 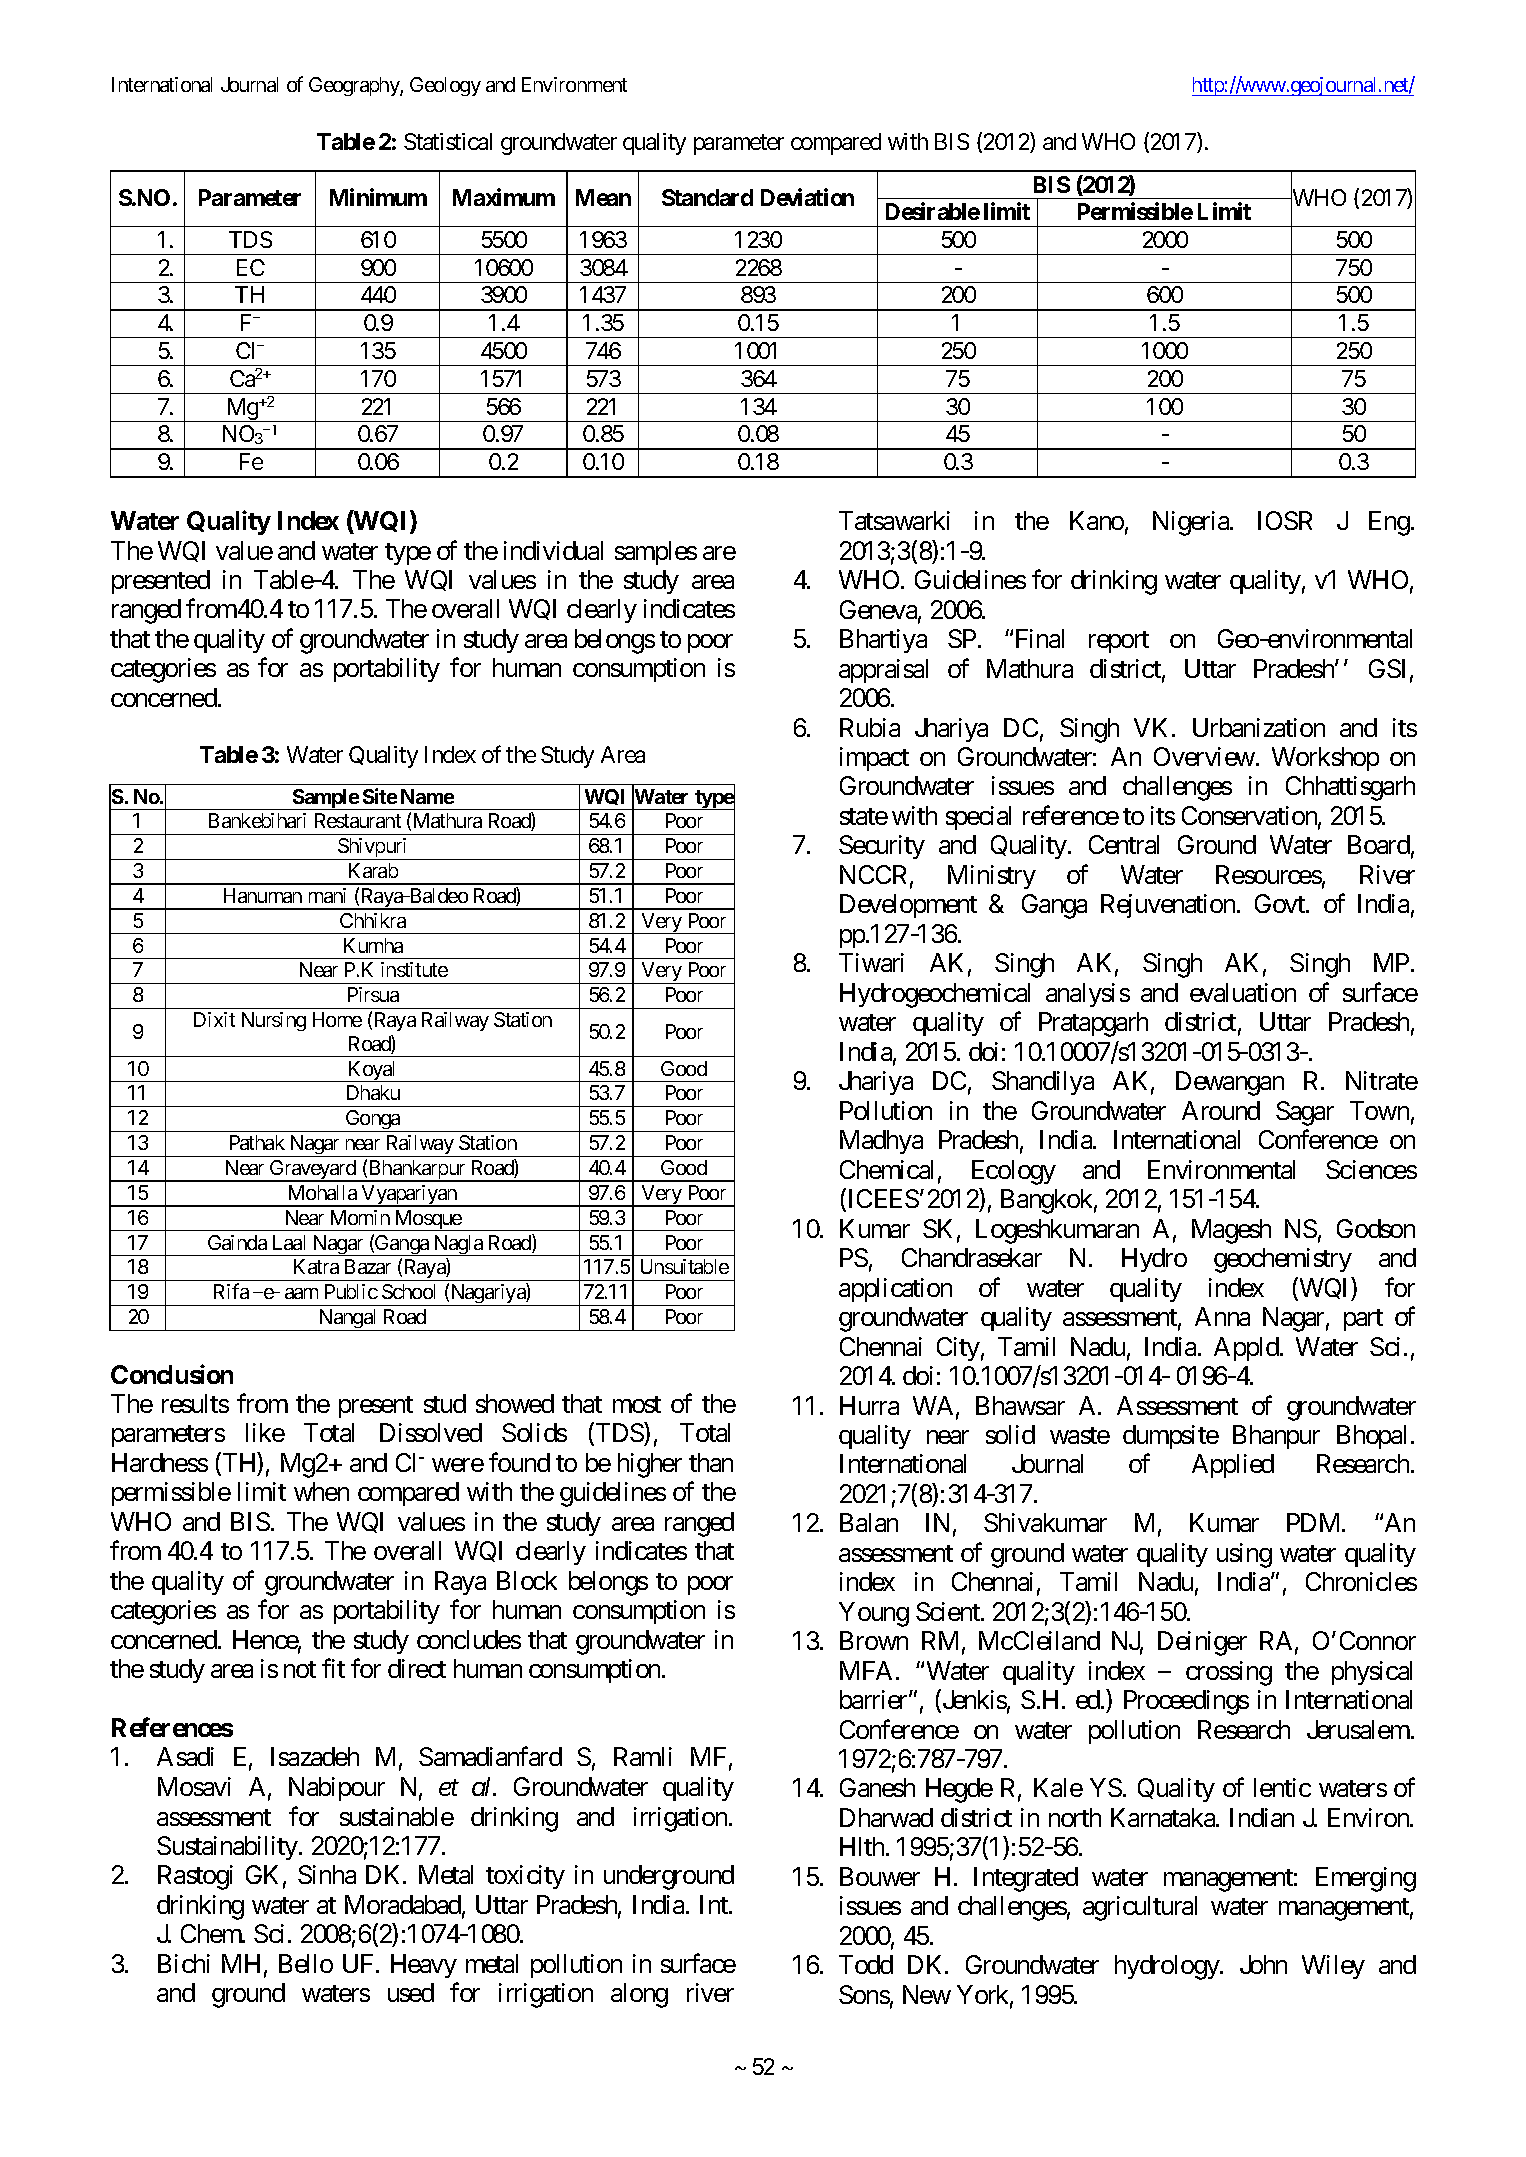 What do you see at coordinates (807, 197) in the screenshot?
I see `Deviation` at bounding box center [807, 197].
